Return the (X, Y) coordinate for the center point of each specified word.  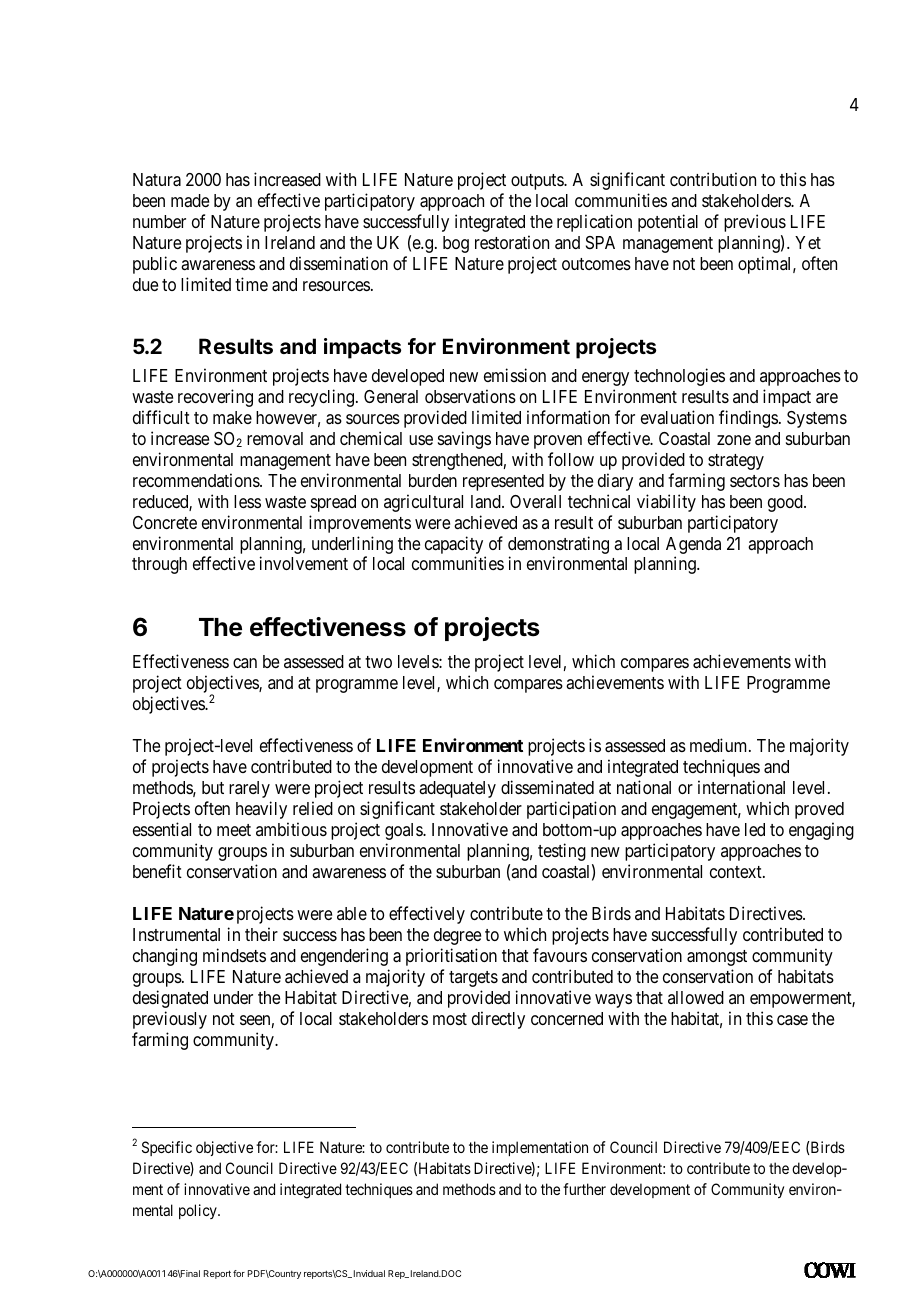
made (190, 200)
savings (464, 440)
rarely (249, 789)
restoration (512, 242)
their (261, 934)
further (584, 1189)
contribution (713, 179)
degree (457, 936)
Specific (167, 1148)
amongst (717, 958)
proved (819, 810)
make (232, 417)
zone (734, 440)
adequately (457, 789)
